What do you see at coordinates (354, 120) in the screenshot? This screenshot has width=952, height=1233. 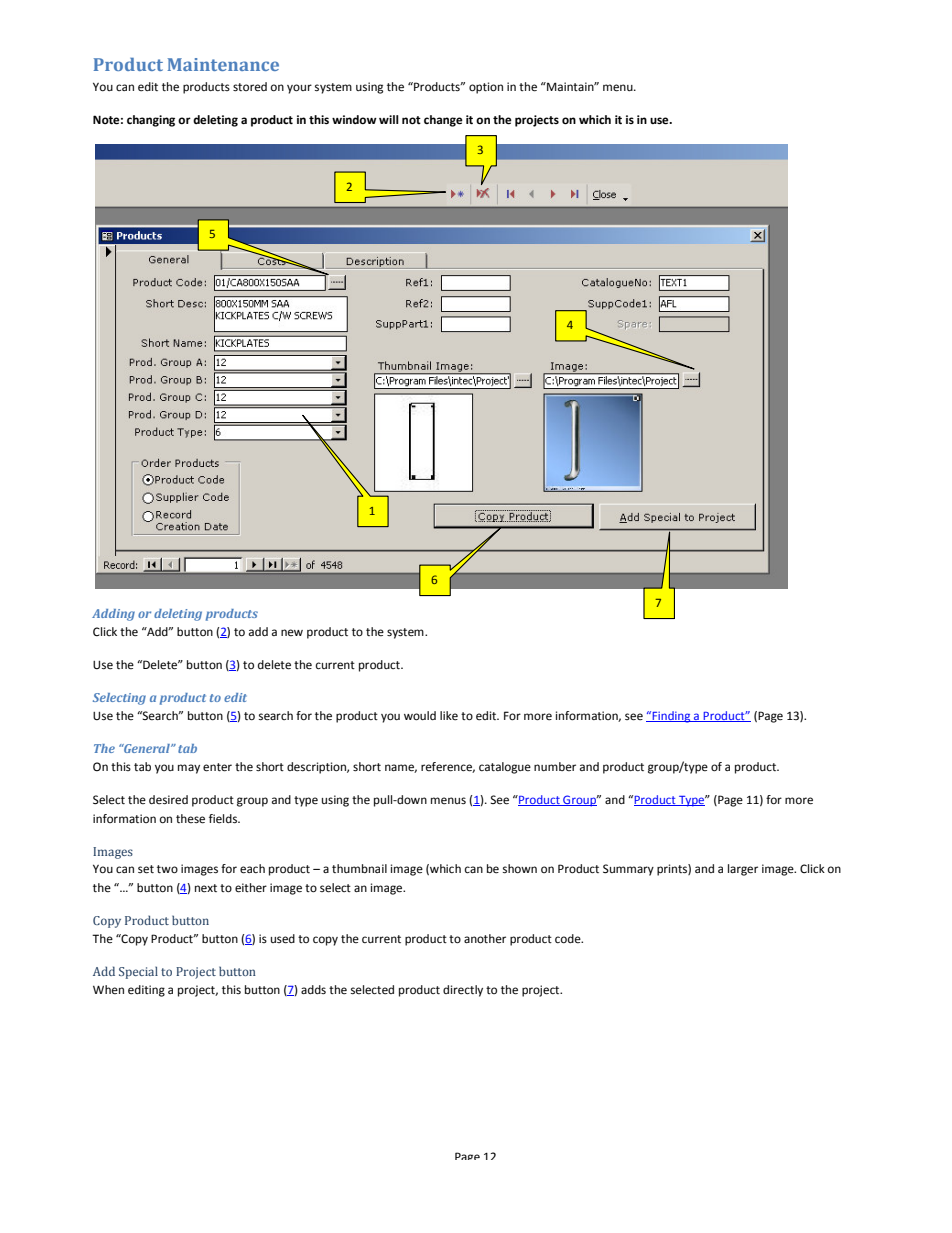 I see `window` at bounding box center [354, 120].
